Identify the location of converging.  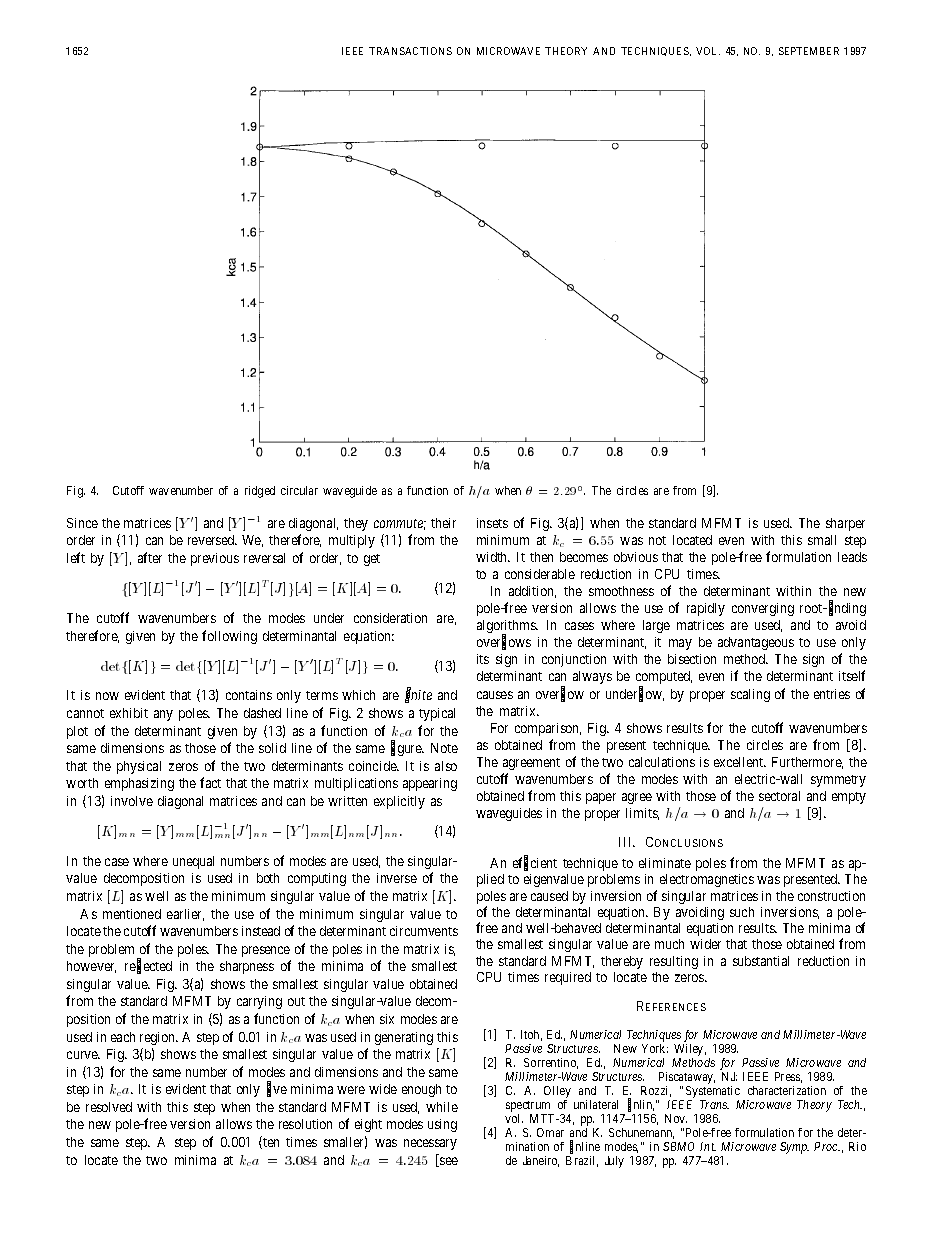
(763, 609).
